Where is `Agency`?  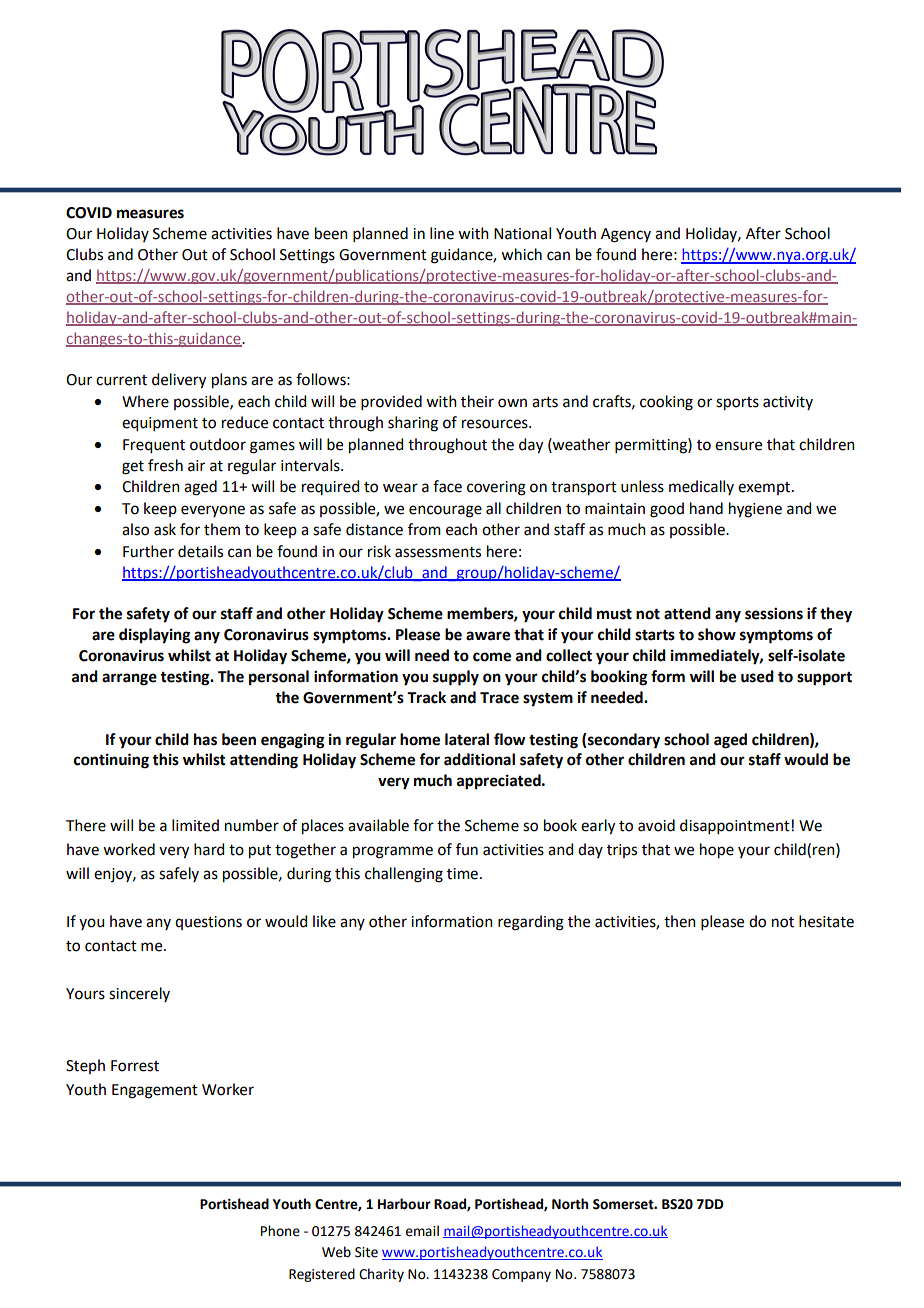 Agency is located at coordinates (626, 235).
